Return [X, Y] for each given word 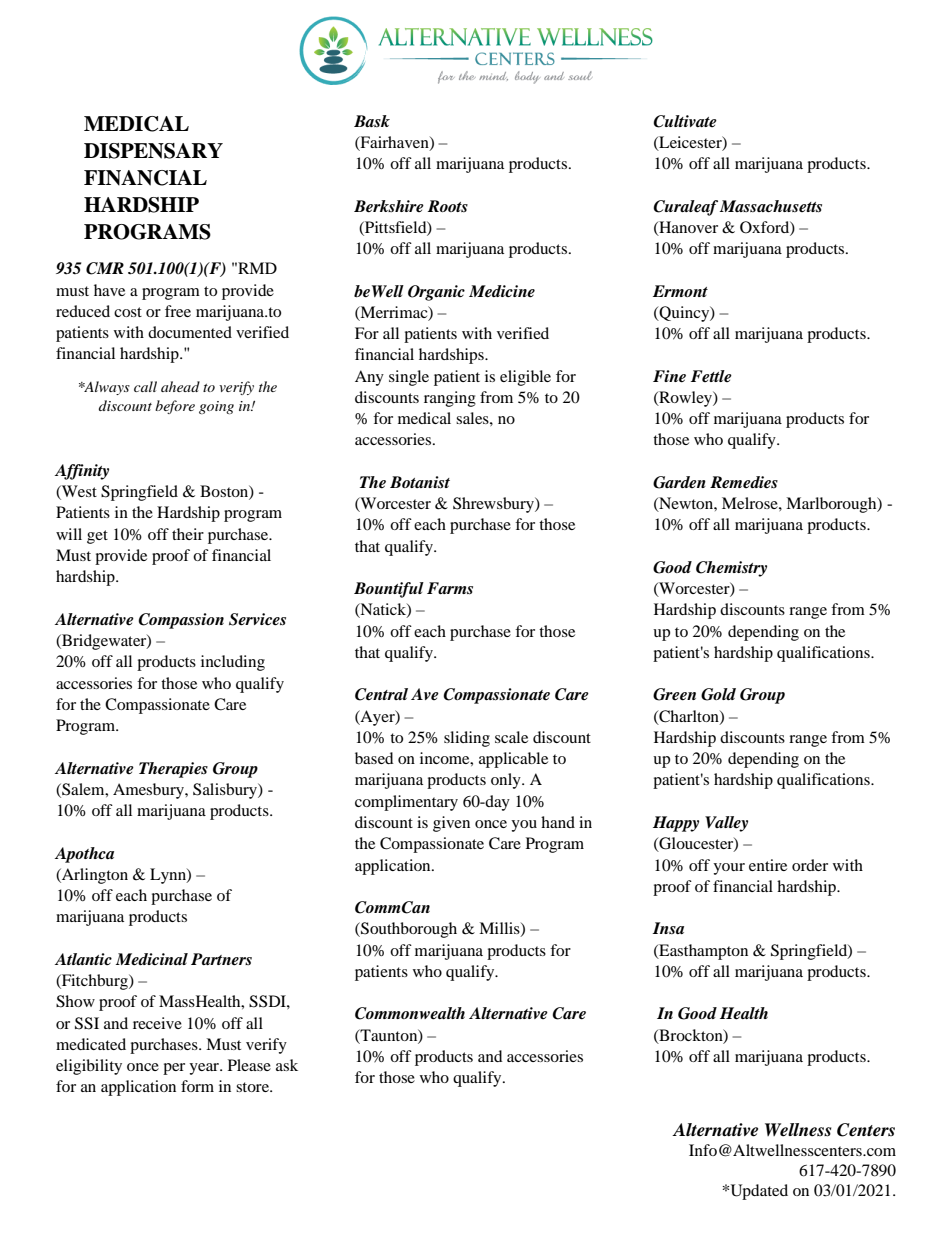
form [197, 1086]
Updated [758, 1192]
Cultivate [685, 121]
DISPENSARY [153, 151]
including [233, 663]
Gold [718, 694]
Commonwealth [410, 1013]
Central [381, 694]
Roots [448, 206]
